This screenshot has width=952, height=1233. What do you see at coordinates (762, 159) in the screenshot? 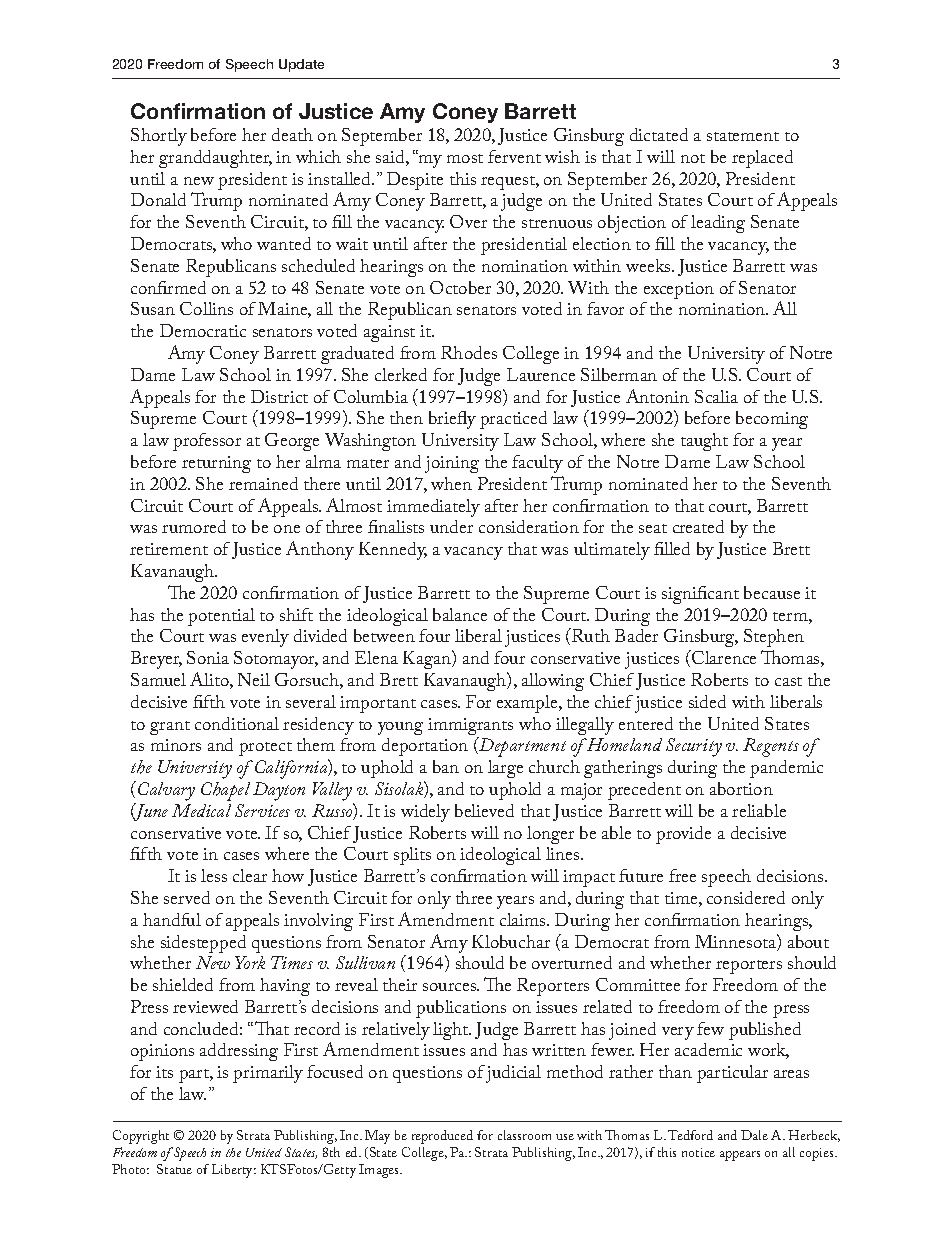
I see `replaced` at bounding box center [762, 159].
